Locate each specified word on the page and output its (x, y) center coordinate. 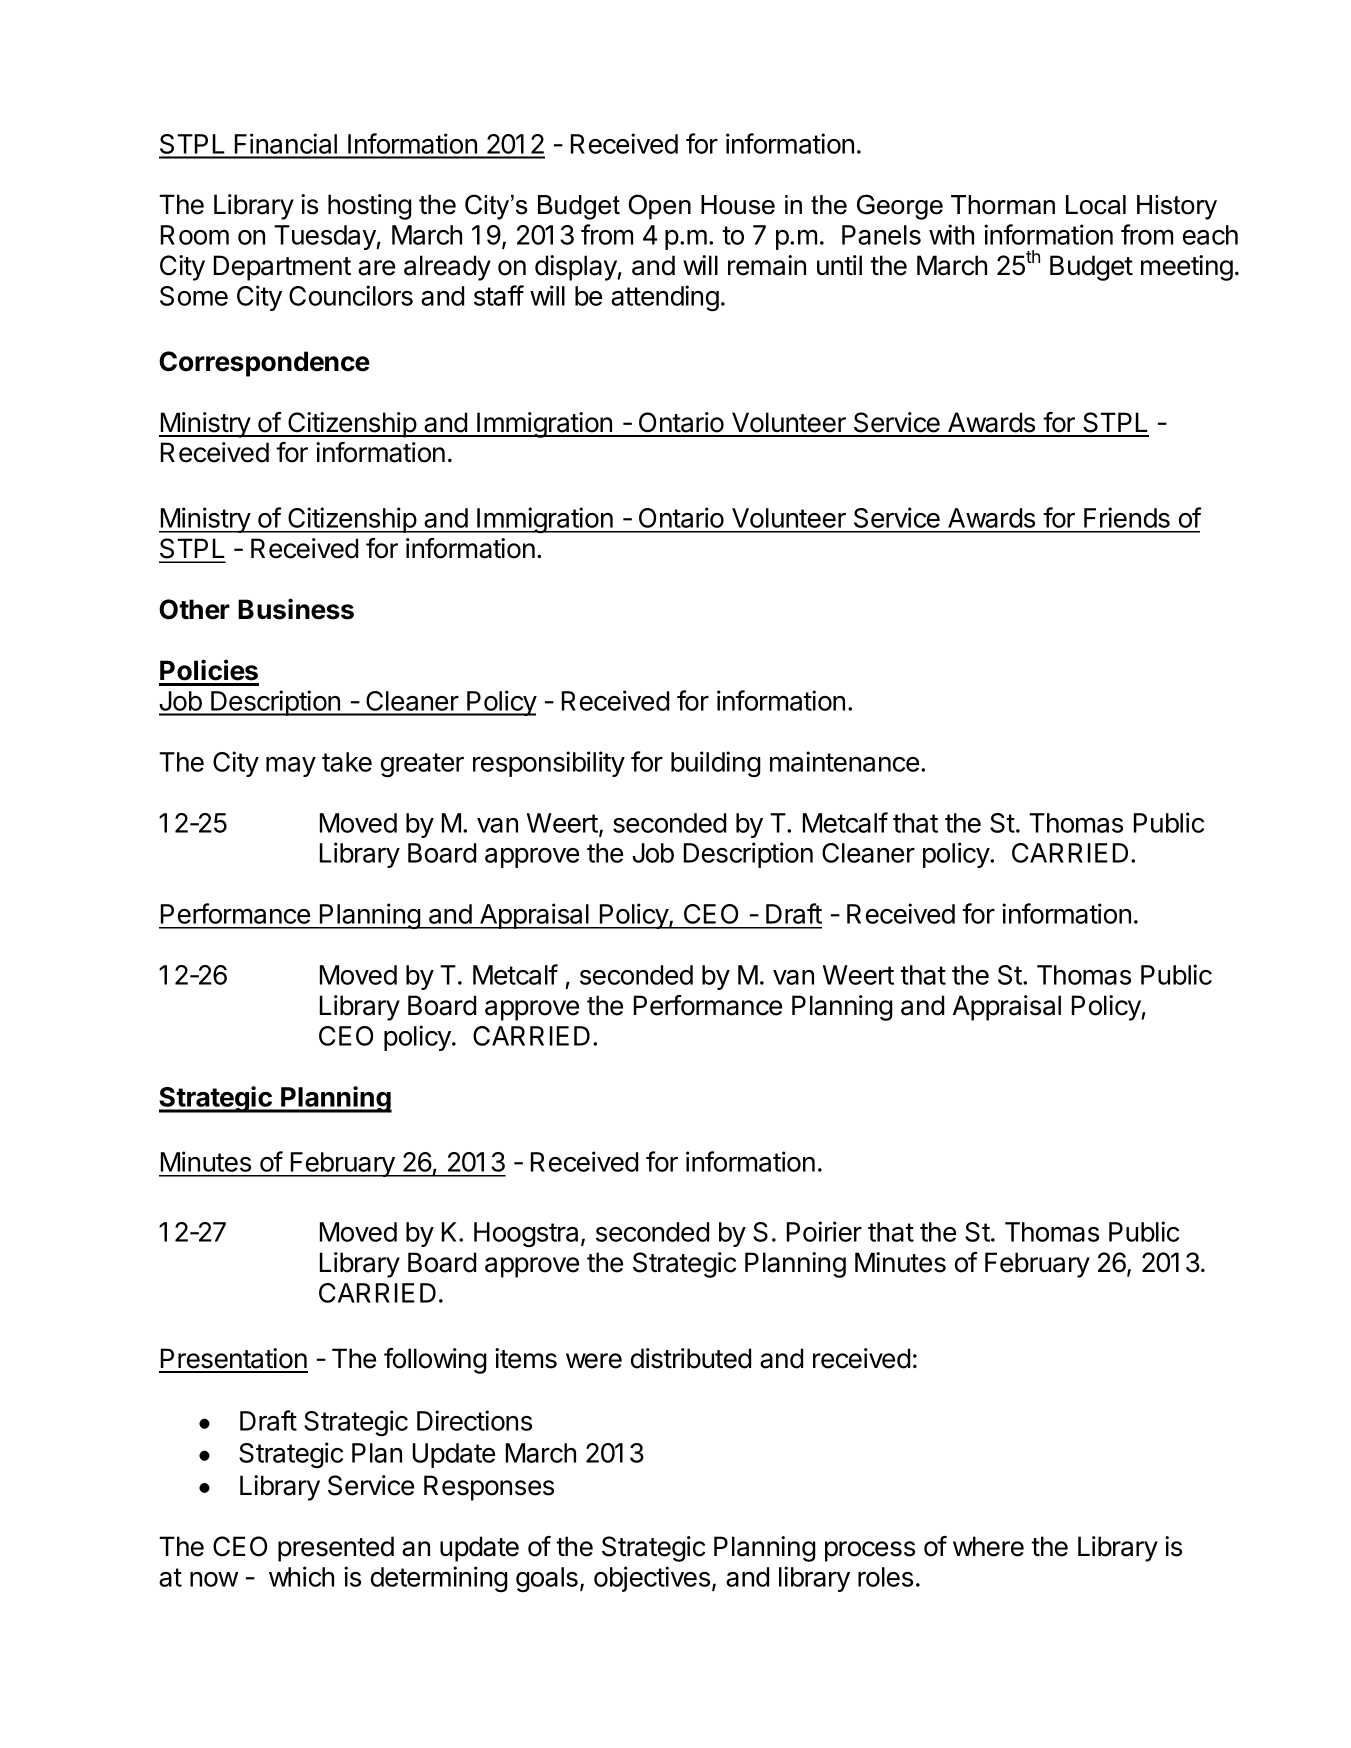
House (738, 205)
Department (282, 268)
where (988, 1546)
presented (336, 1549)
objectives (653, 1579)
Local (1096, 205)
